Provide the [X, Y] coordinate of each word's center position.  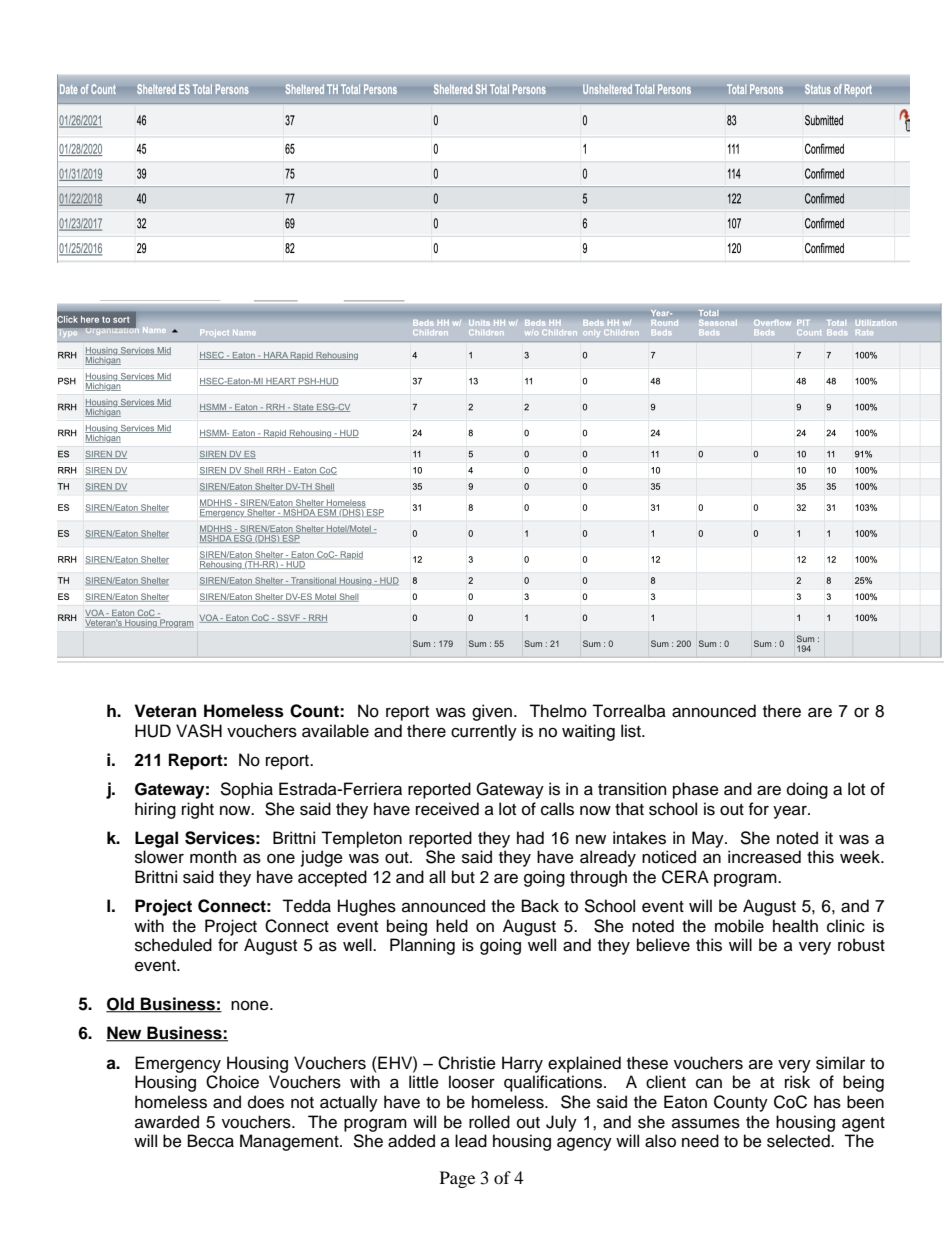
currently [484, 732]
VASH [199, 731]
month [213, 857]
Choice [232, 1082]
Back [540, 906]
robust [861, 945]
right [198, 810]
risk [797, 1082]
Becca [211, 1141]
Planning [422, 946]
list [632, 731]
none [251, 1005]
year [791, 812]
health [795, 926]
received [447, 809]
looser [472, 1082]
